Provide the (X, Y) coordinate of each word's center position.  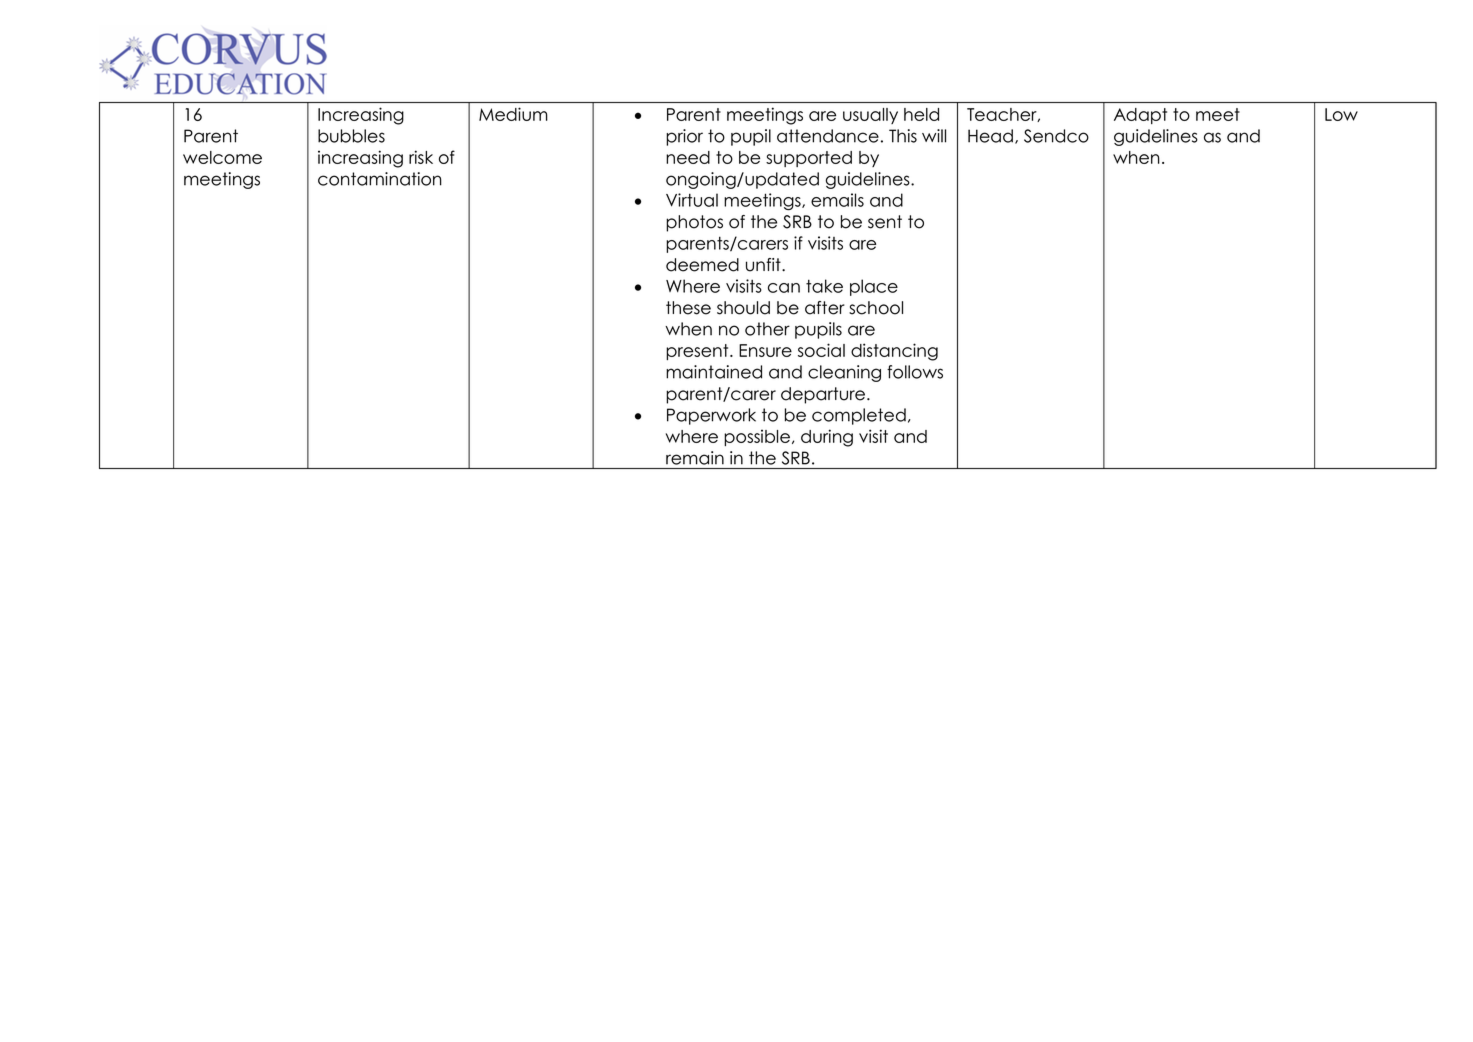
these (688, 308)
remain (695, 458)
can (784, 288)
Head (990, 136)
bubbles (351, 136)
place (874, 287)
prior (684, 137)
